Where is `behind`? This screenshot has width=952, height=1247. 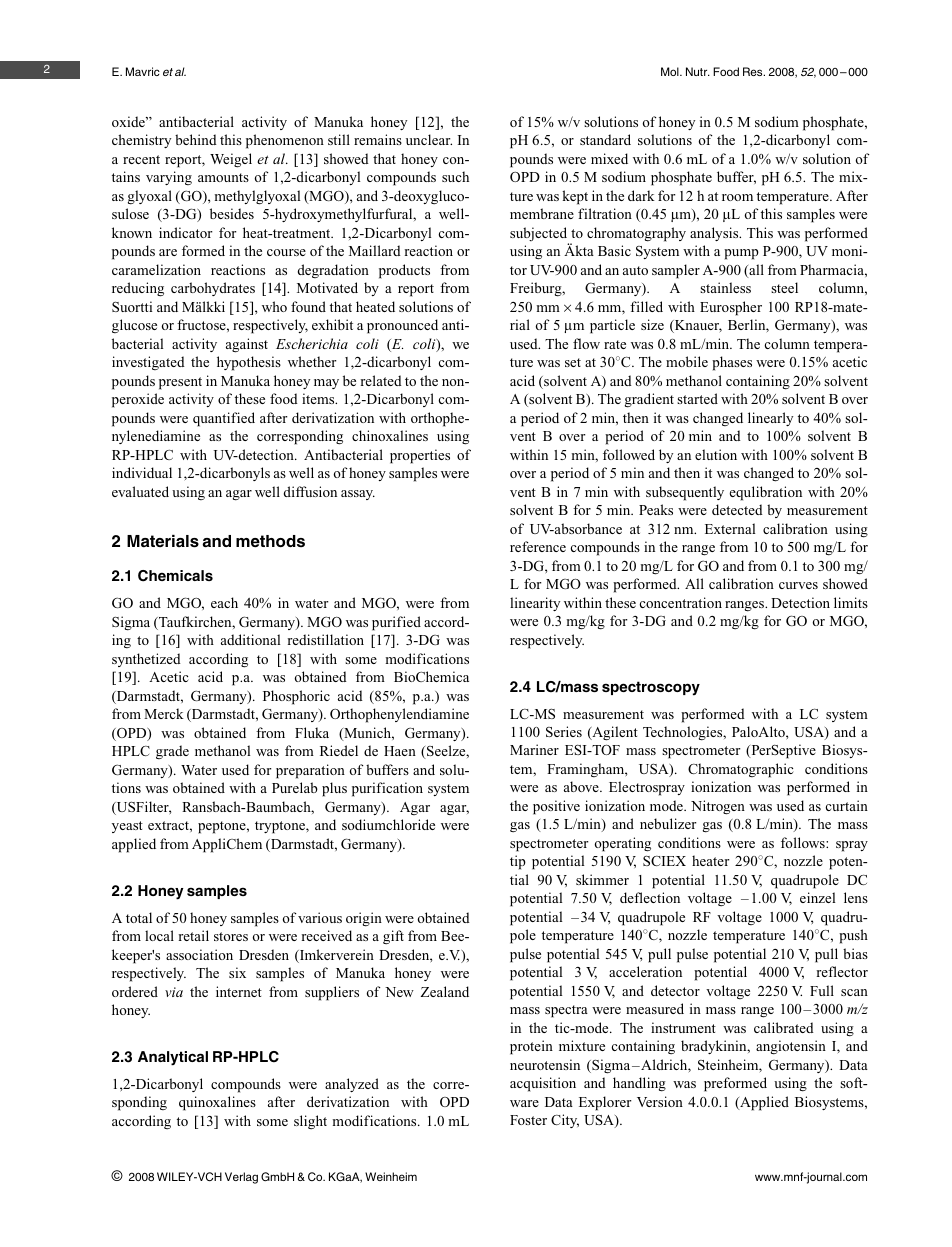
behind is located at coordinates (196, 139).
